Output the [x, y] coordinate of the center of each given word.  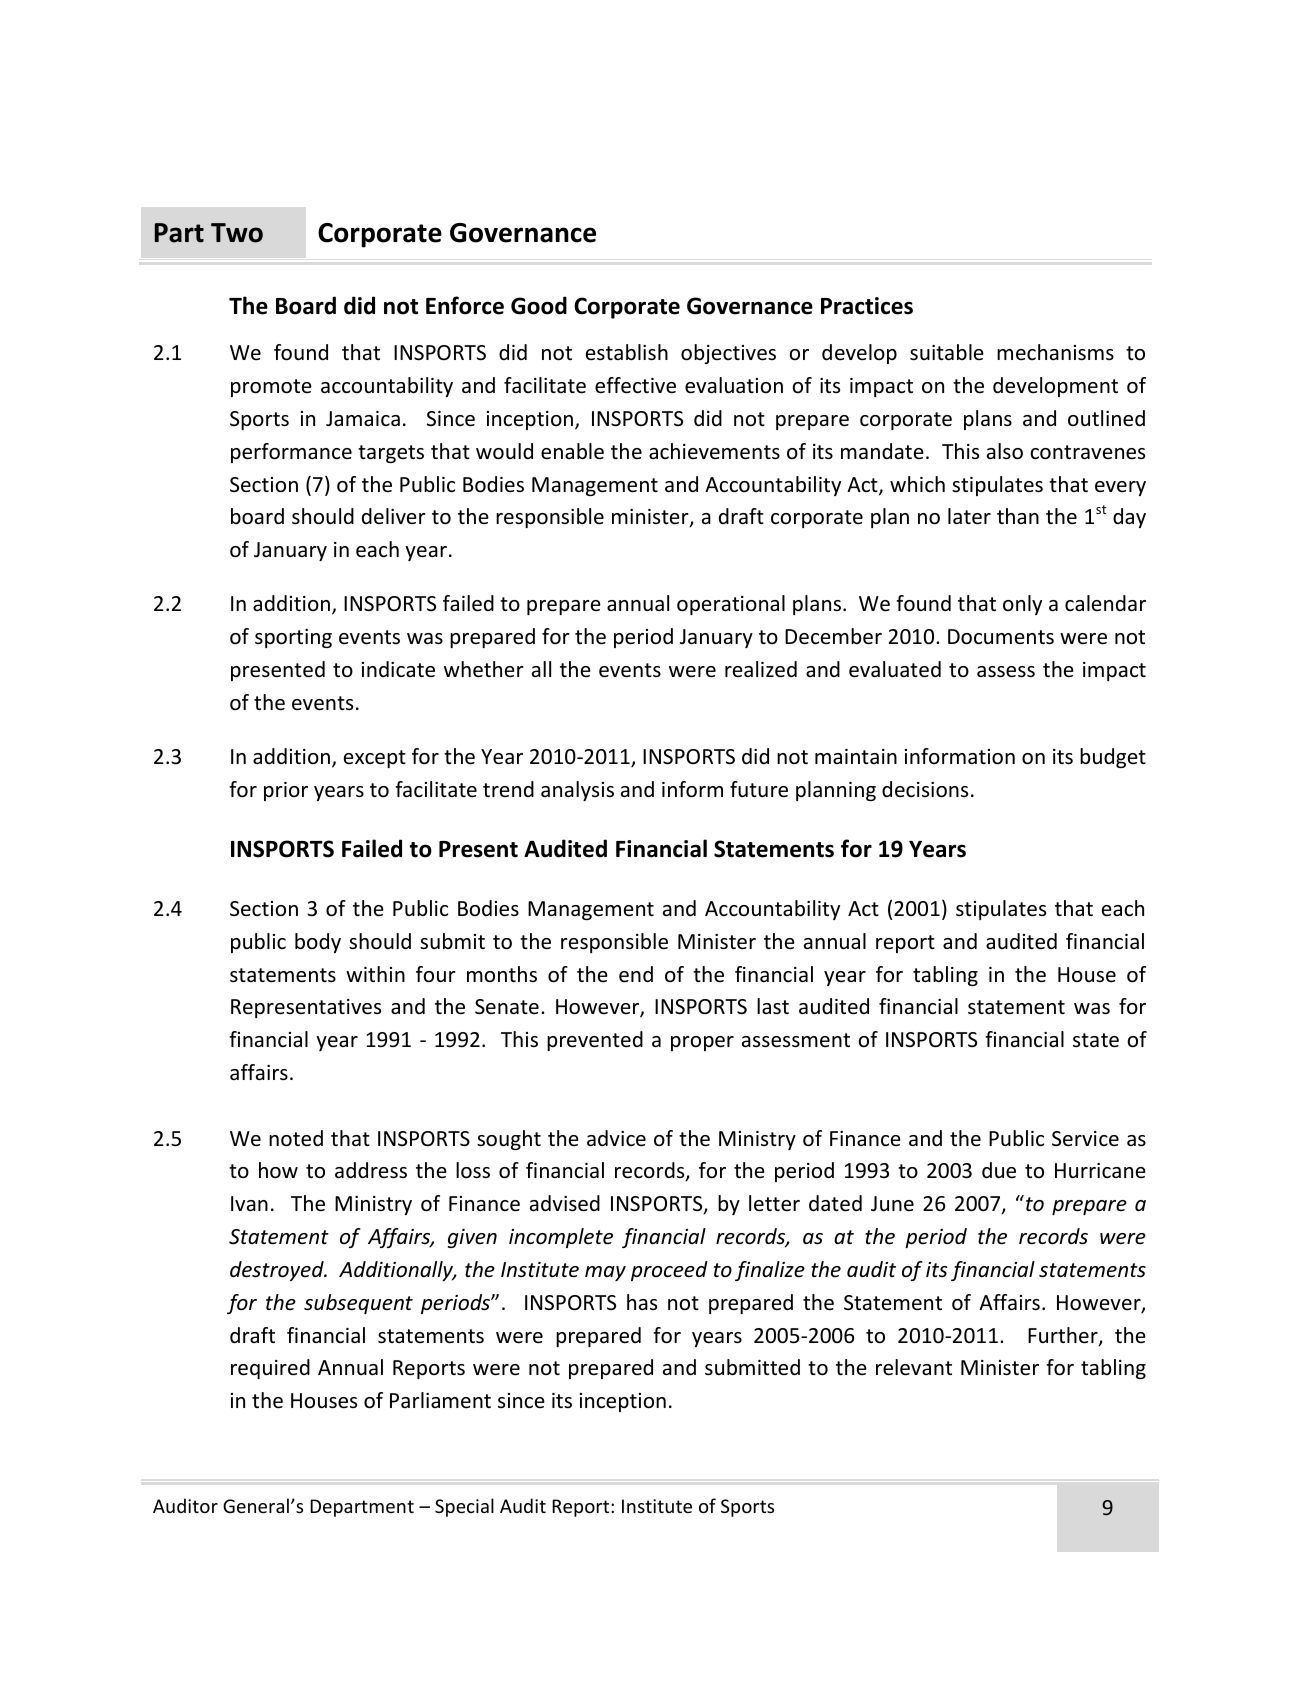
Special [464, 1507]
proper [702, 1043]
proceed [669, 1271]
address [371, 1170]
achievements [714, 451]
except [375, 759]
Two [237, 233]
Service [1085, 1139]
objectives [728, 354]
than [1018, 516]
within [375, 974]
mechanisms [1055, 352]
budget [1113, 758]
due [999, 1170]
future [759, 789]
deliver [394, 516]
